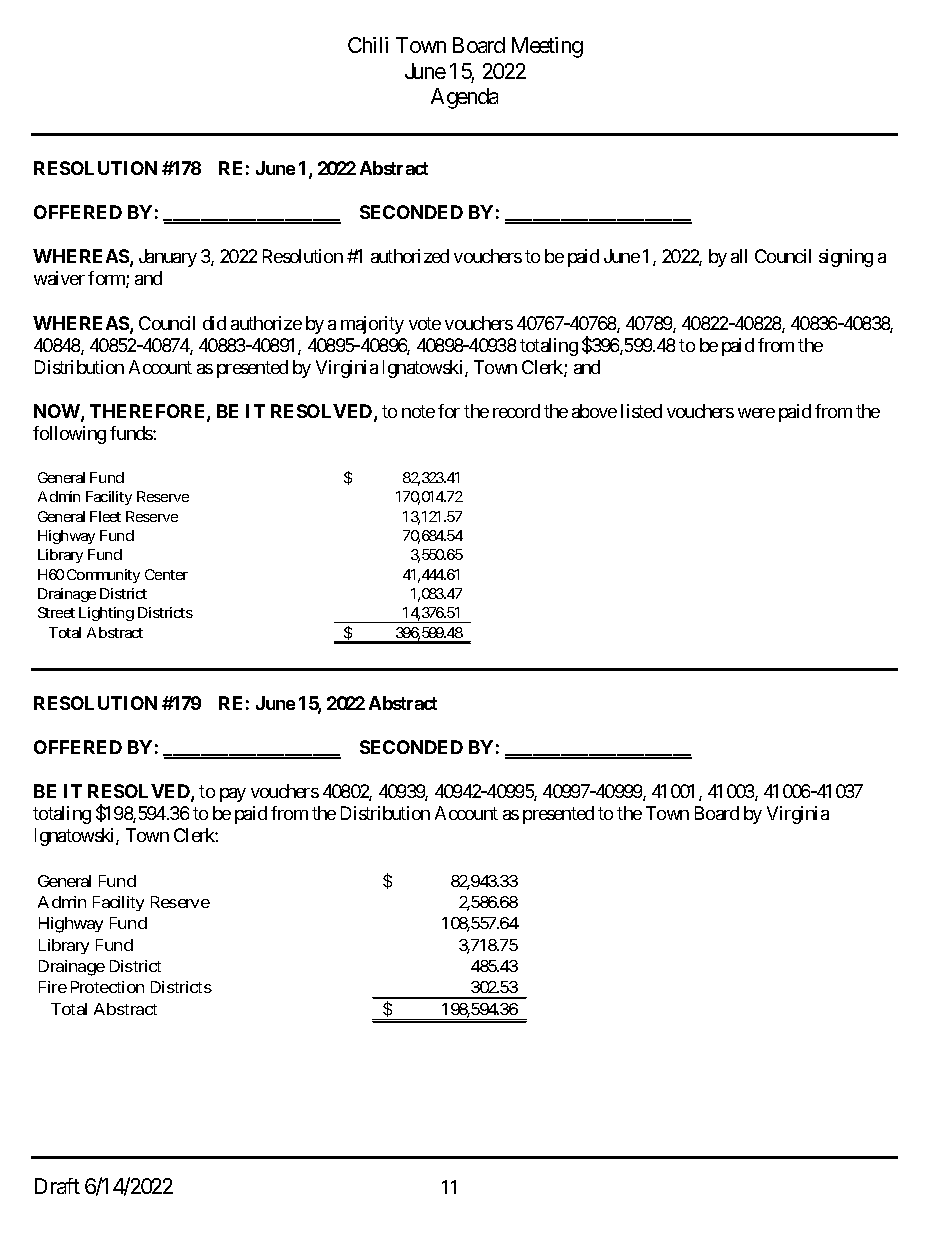 The height and width of the document is (1233, 952). I want to click on Lighting, so click(106, 614).
